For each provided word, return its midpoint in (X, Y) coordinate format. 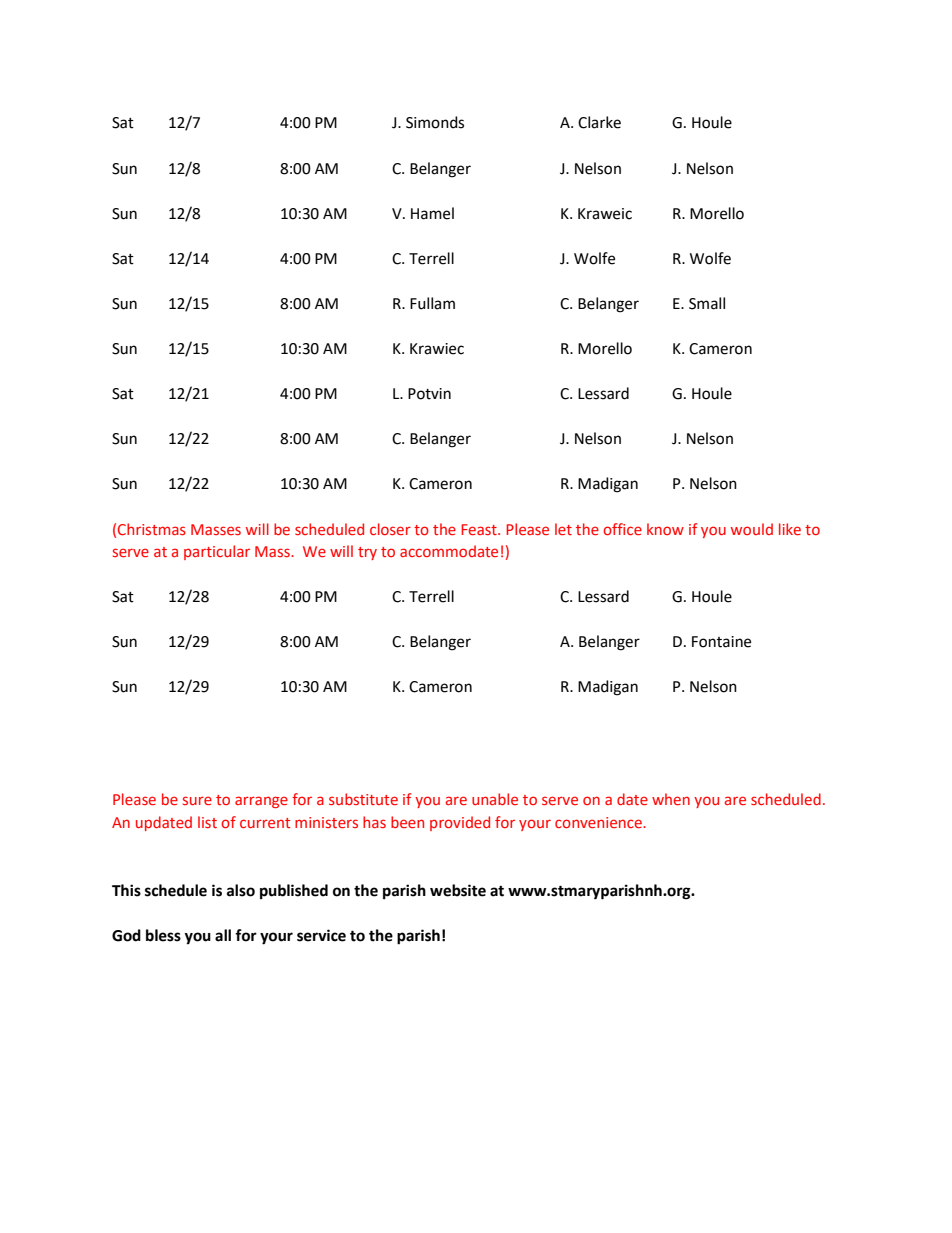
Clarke (599, 122)
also (241, 890)
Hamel (432, 213)
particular (217, 552)
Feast (480, 529)
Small (707, 303)
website (458, 890)
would (752, 529)
